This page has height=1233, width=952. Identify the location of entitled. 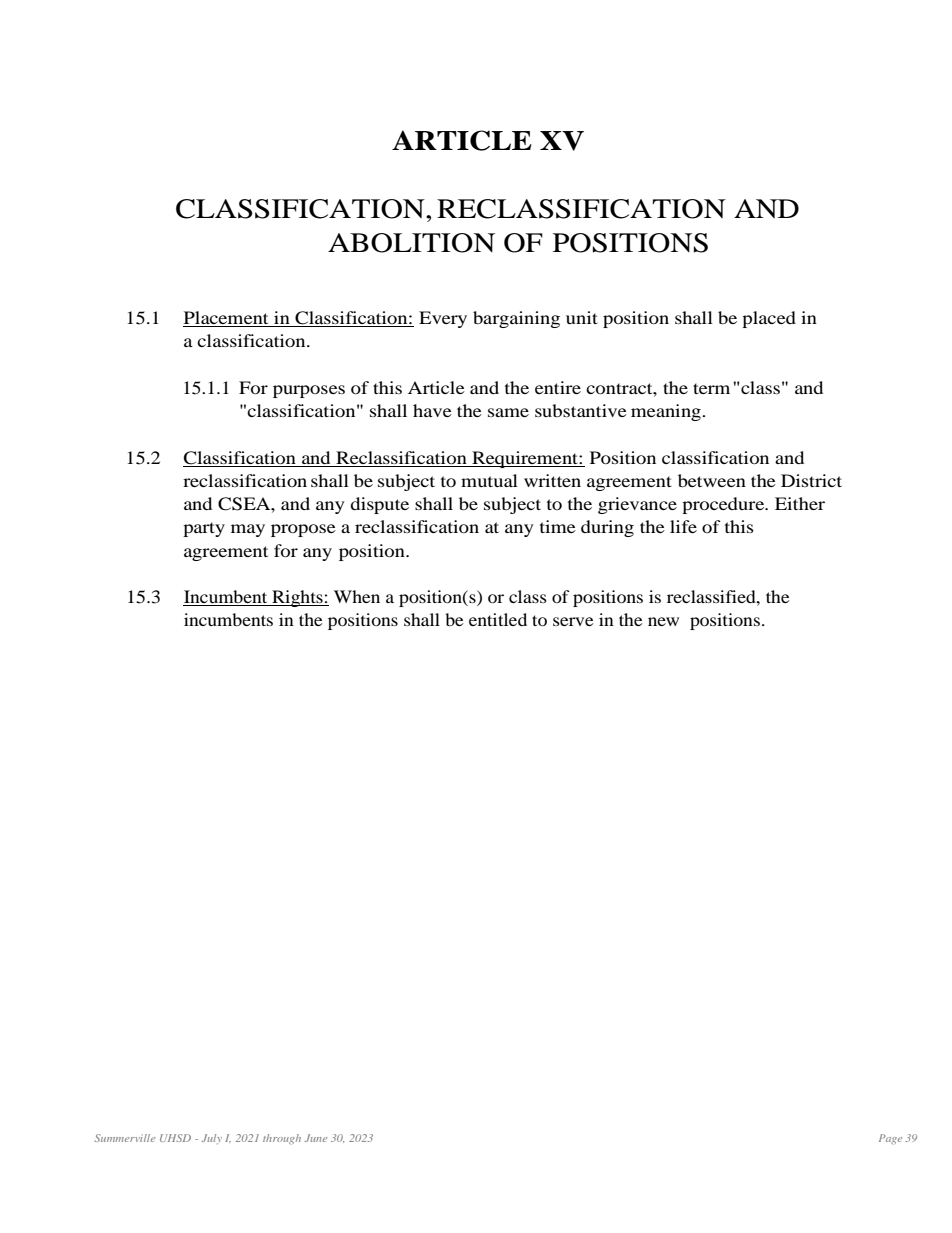
(498, 619).
